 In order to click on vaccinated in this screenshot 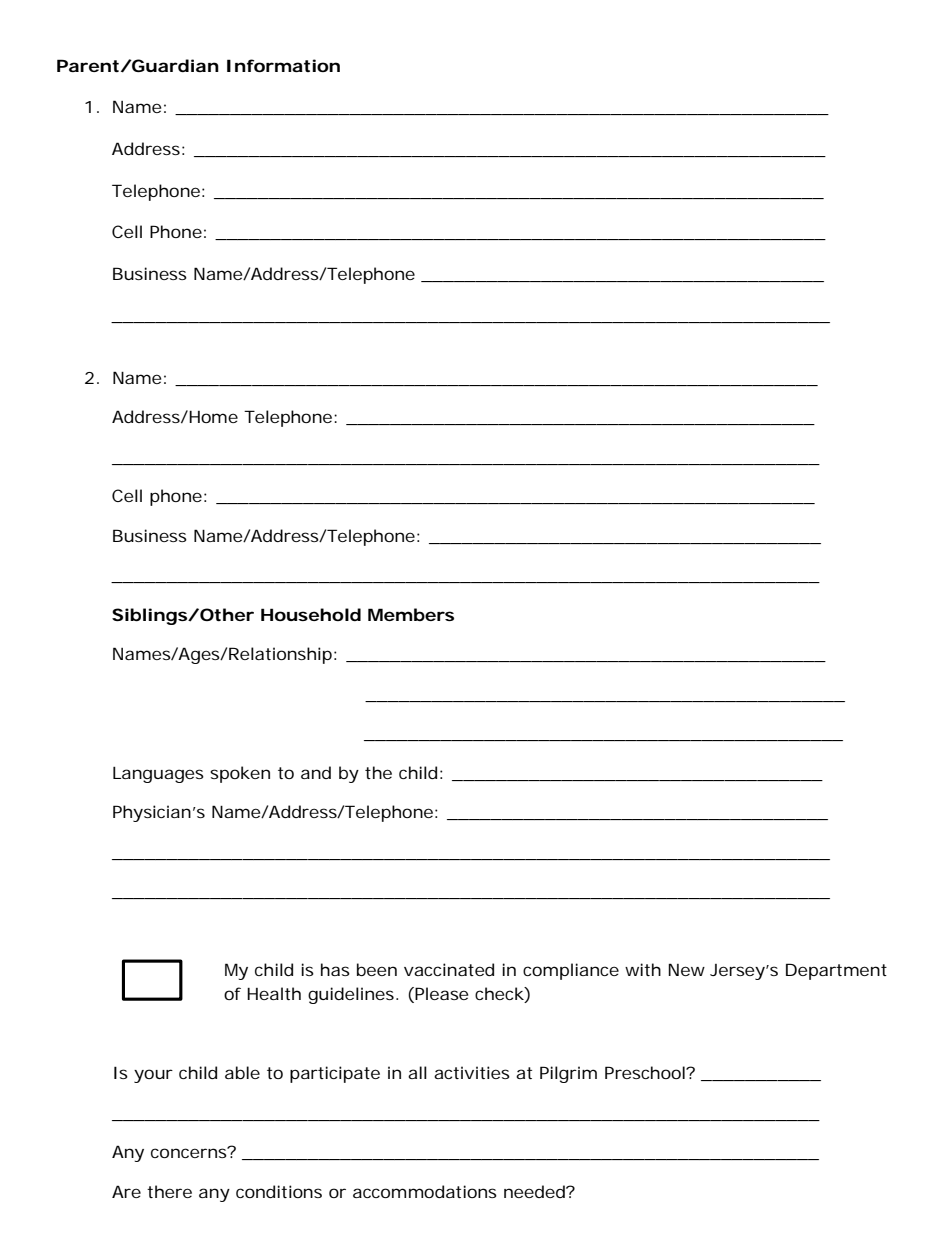, I will do `click(449, 969)`.
